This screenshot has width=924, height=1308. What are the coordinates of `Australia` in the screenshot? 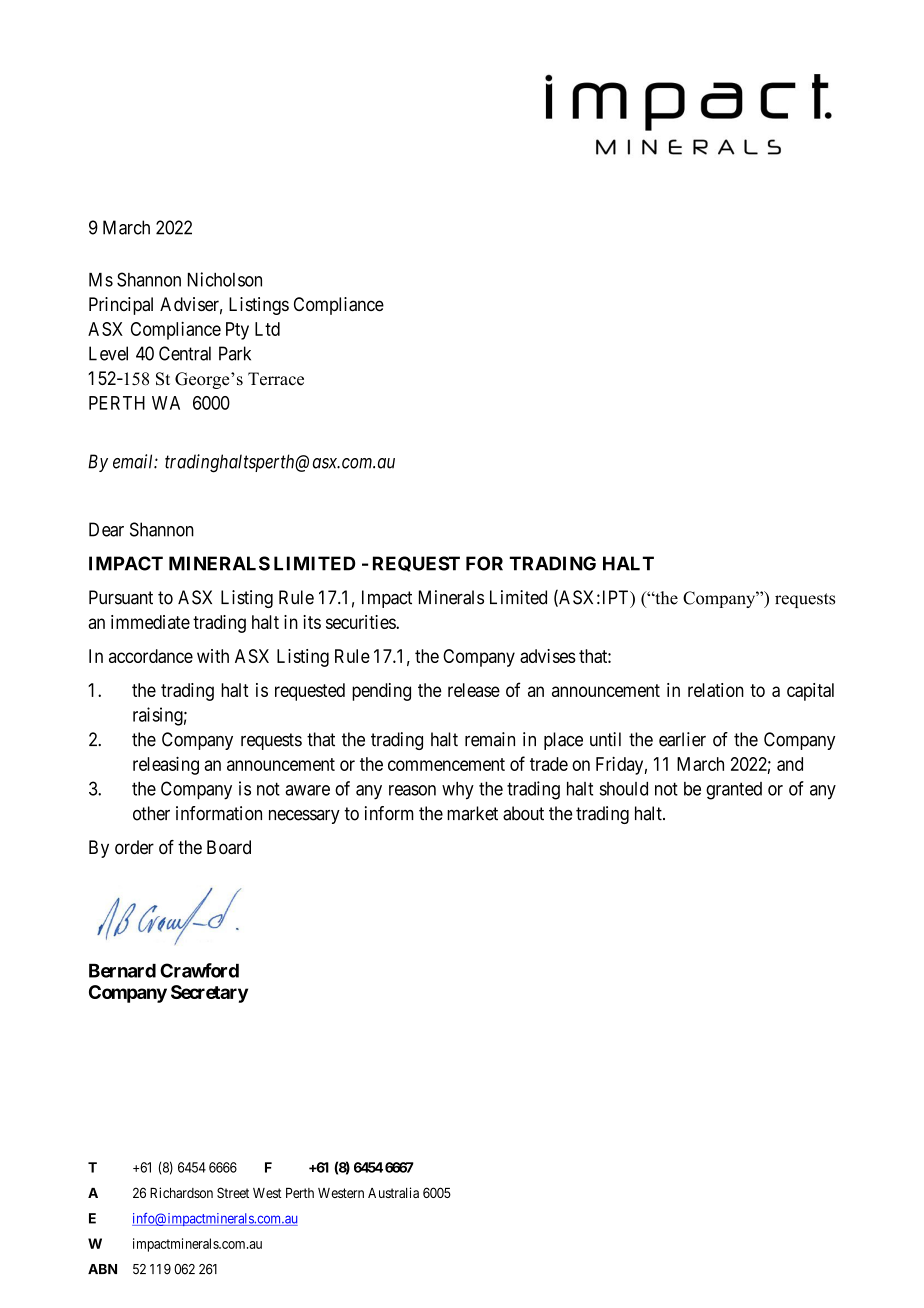 It's located at (393, 1192).
